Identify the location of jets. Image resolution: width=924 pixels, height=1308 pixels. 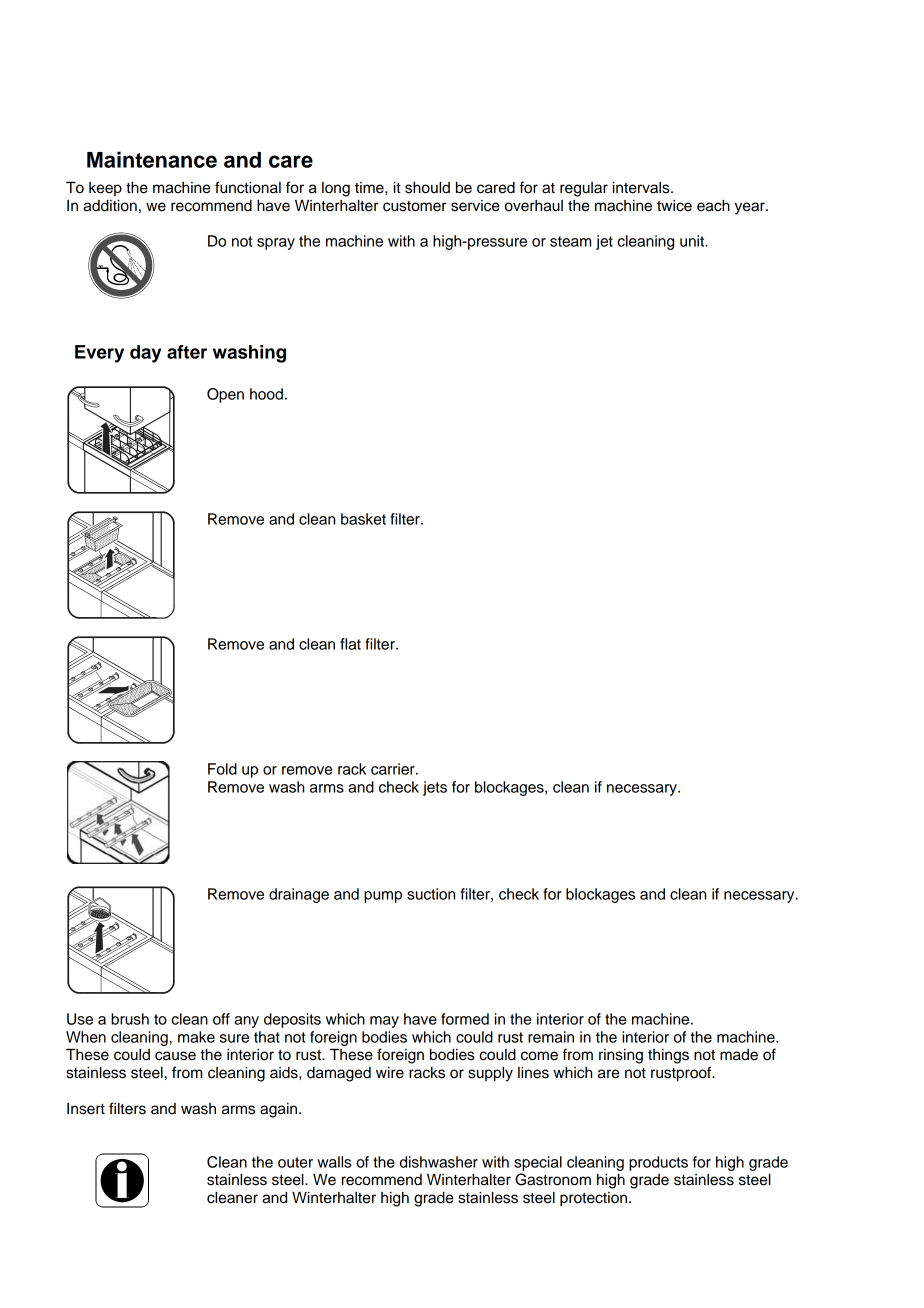
(435, 788).
